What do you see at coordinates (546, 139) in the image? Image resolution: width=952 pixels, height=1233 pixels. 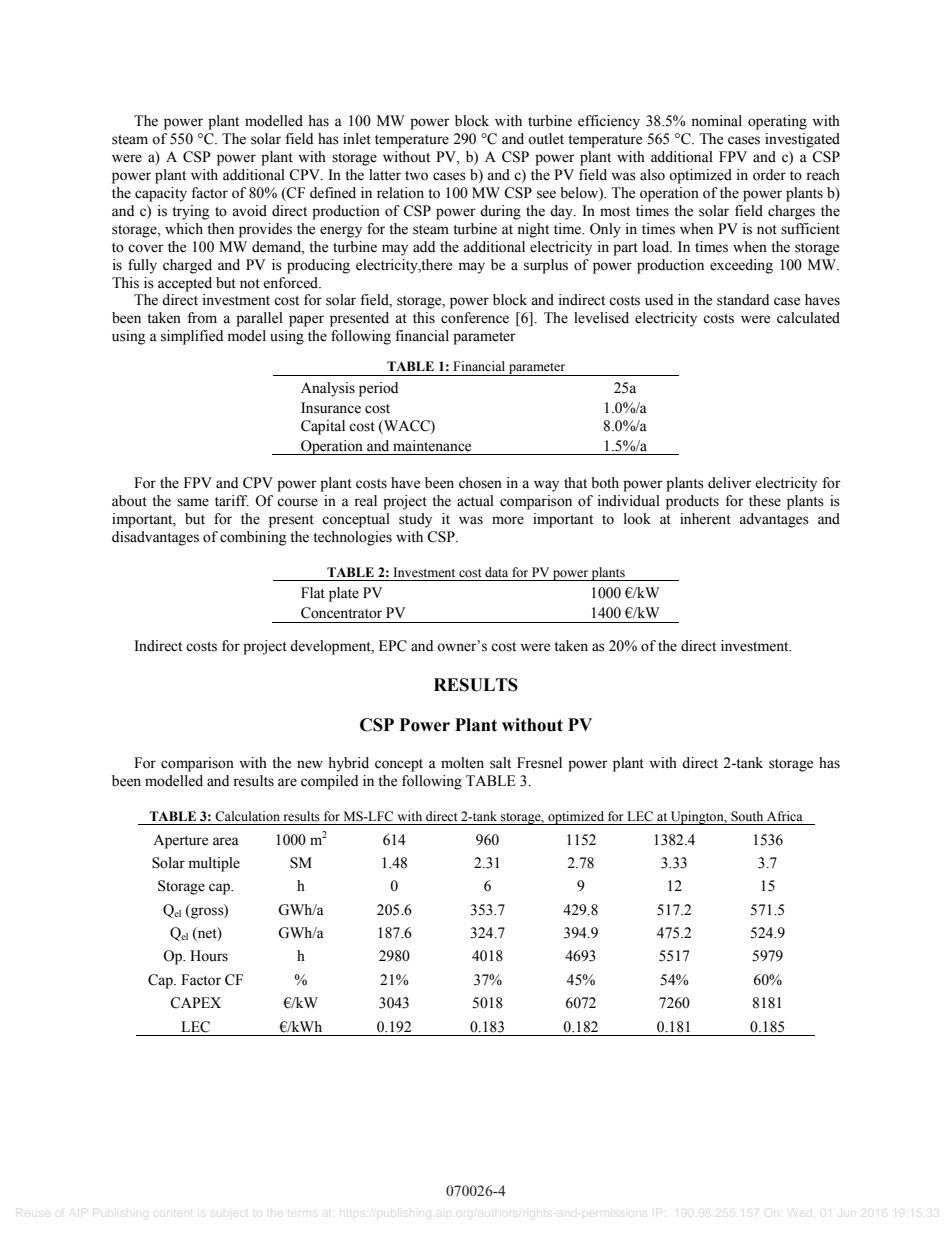 I see `outlet` at bounding box center [546, 139].
